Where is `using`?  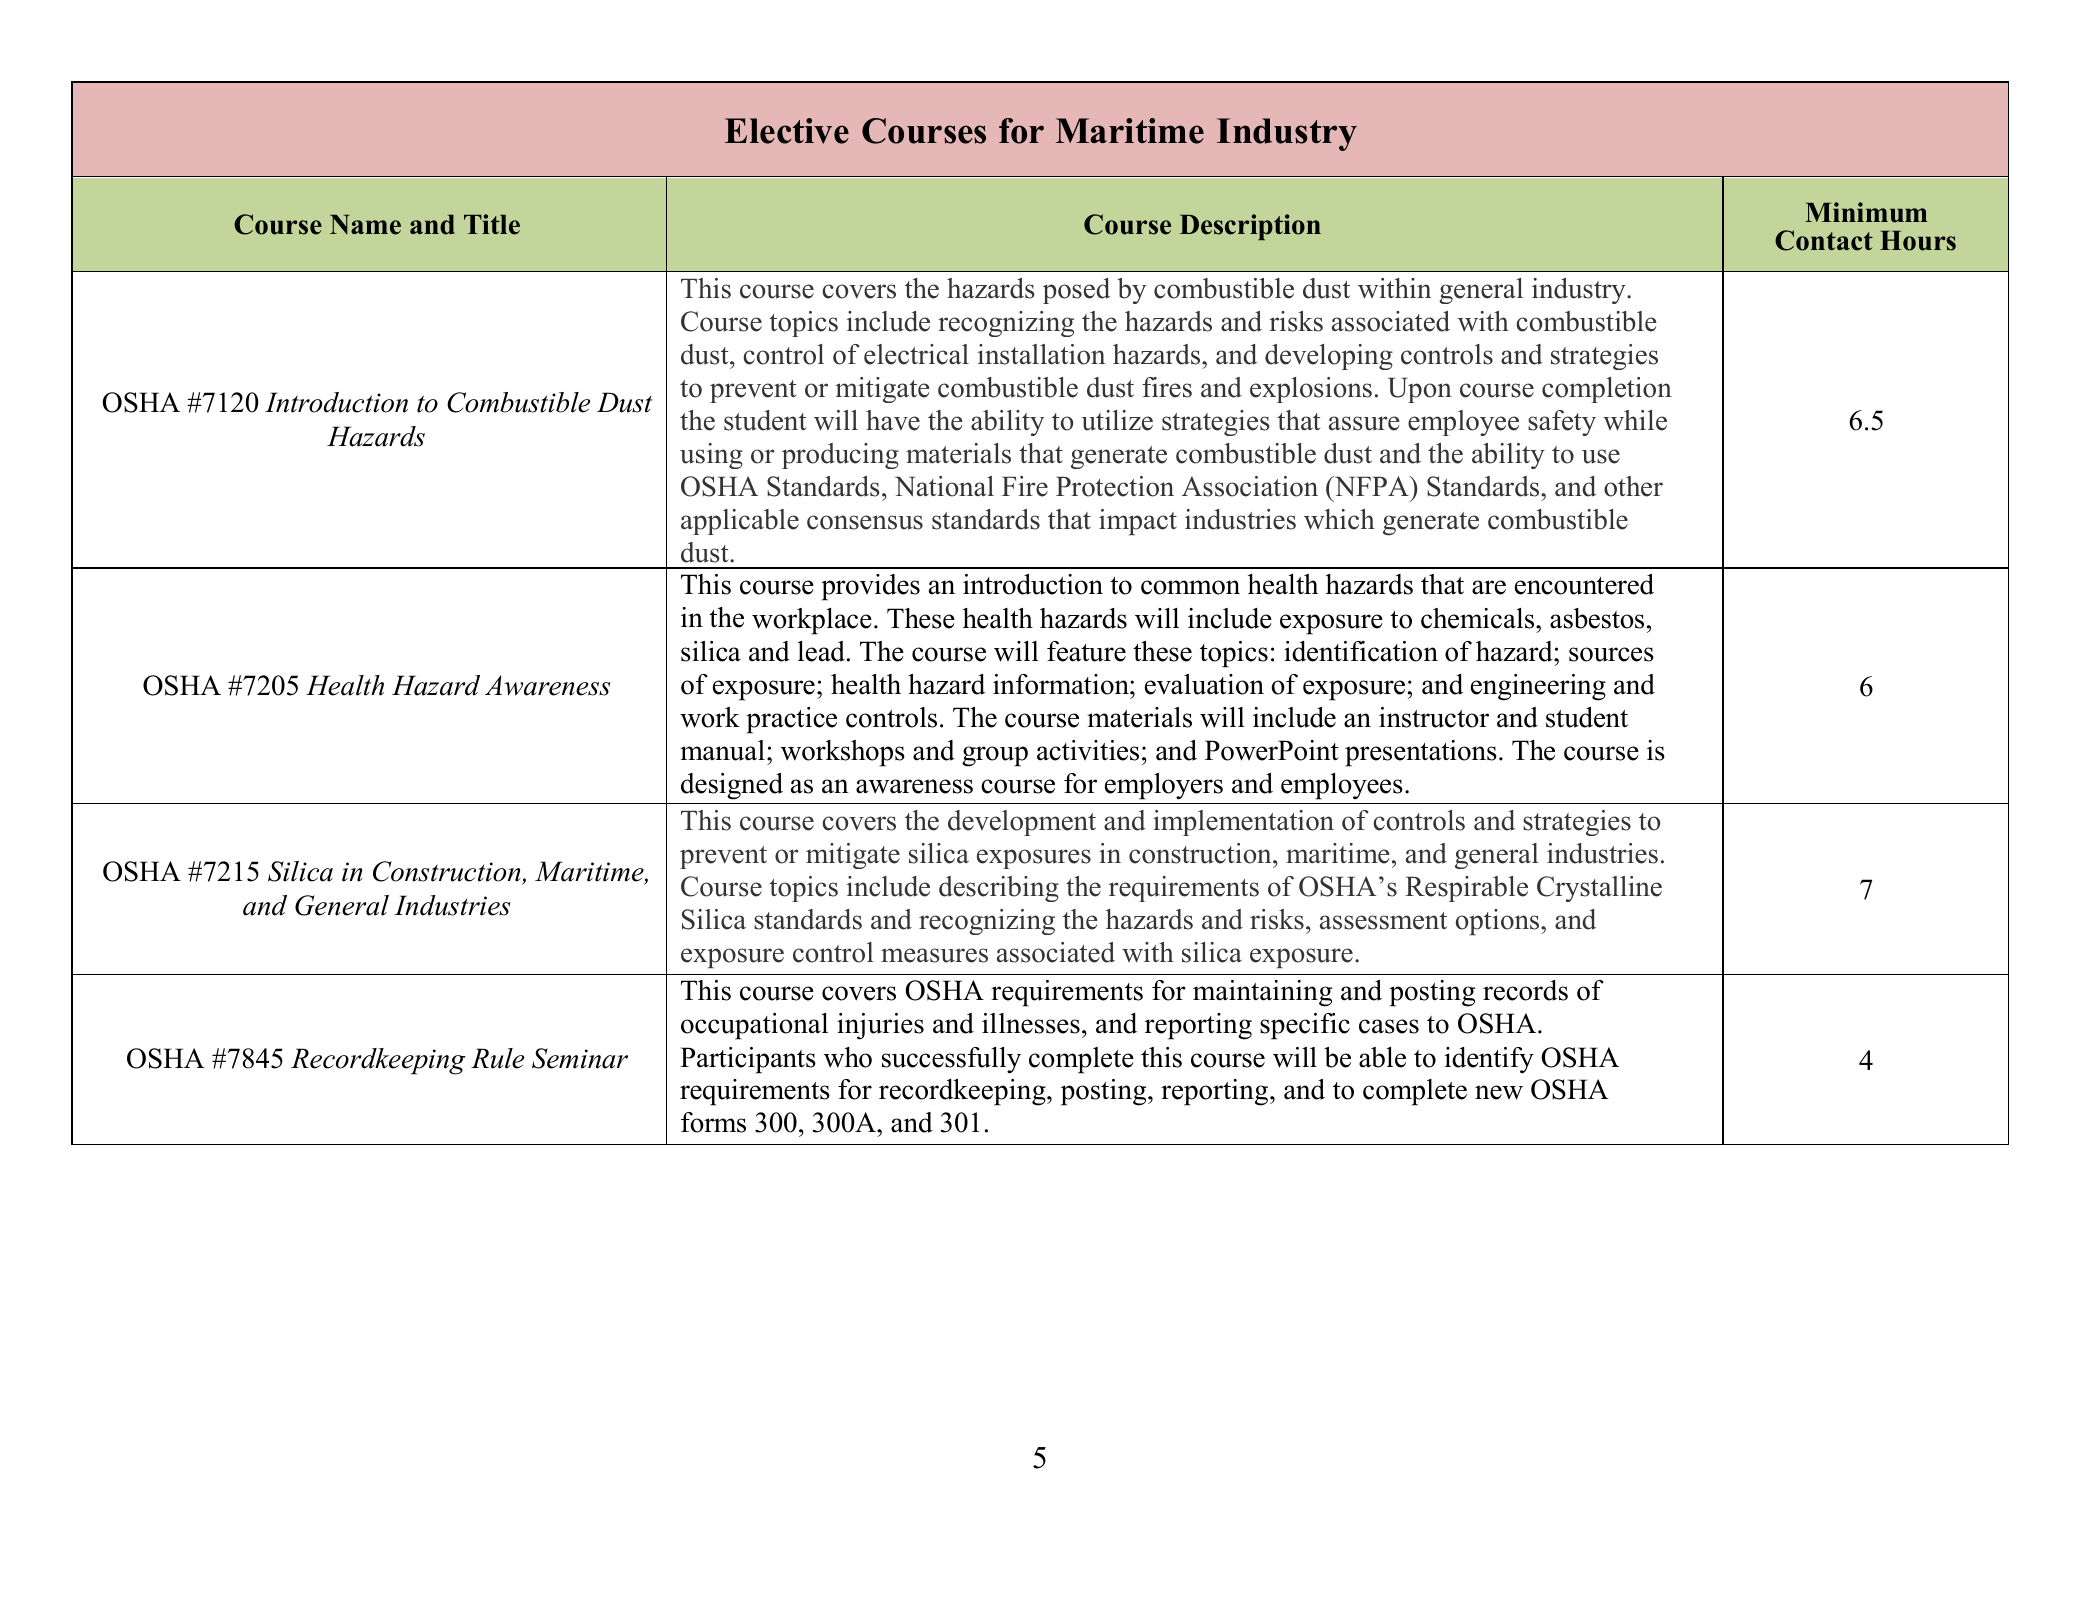 using is located at coordinates (711, 456).
